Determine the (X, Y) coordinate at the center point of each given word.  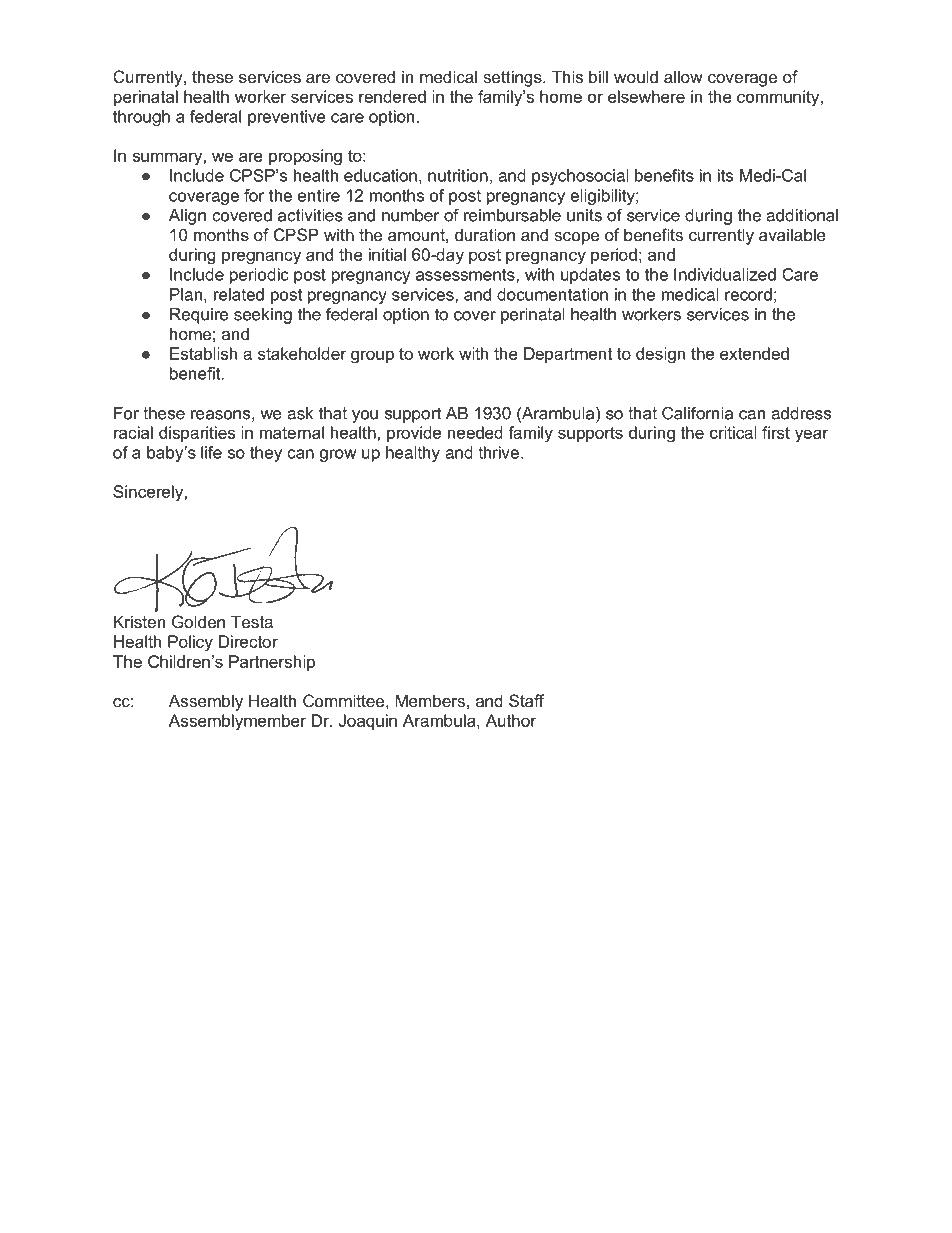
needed (475, 432)
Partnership (272, 663)
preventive (287, 118)
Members (430, 700)
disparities (197, 434)
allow (683, 76)
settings (513, 78)
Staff (526, 700)
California (697, 413)
